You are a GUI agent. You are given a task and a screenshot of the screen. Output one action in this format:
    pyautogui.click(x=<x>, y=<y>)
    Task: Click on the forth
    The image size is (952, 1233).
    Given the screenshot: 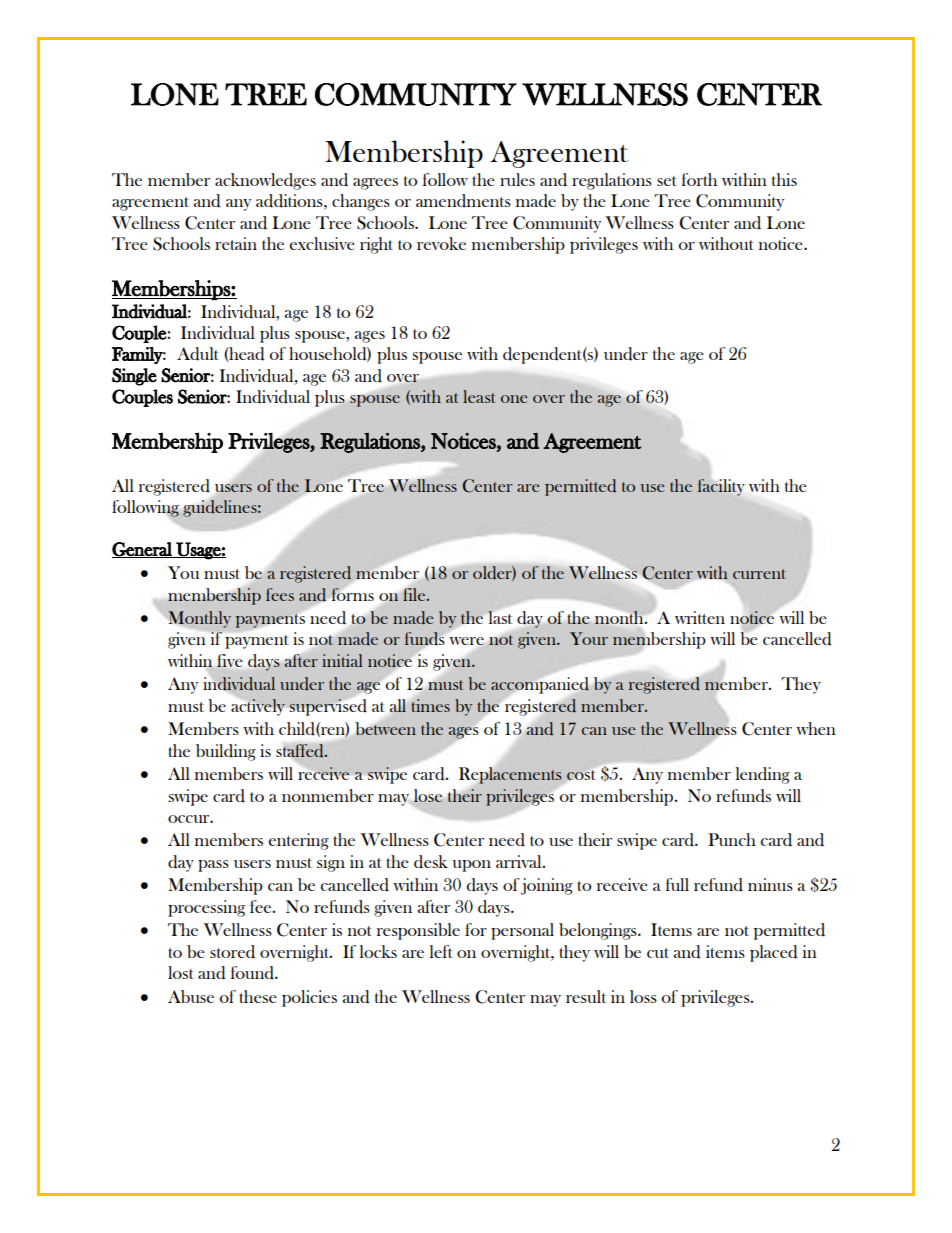 What is the action you would take?
    pyautogui.click(x=699, y=179)
